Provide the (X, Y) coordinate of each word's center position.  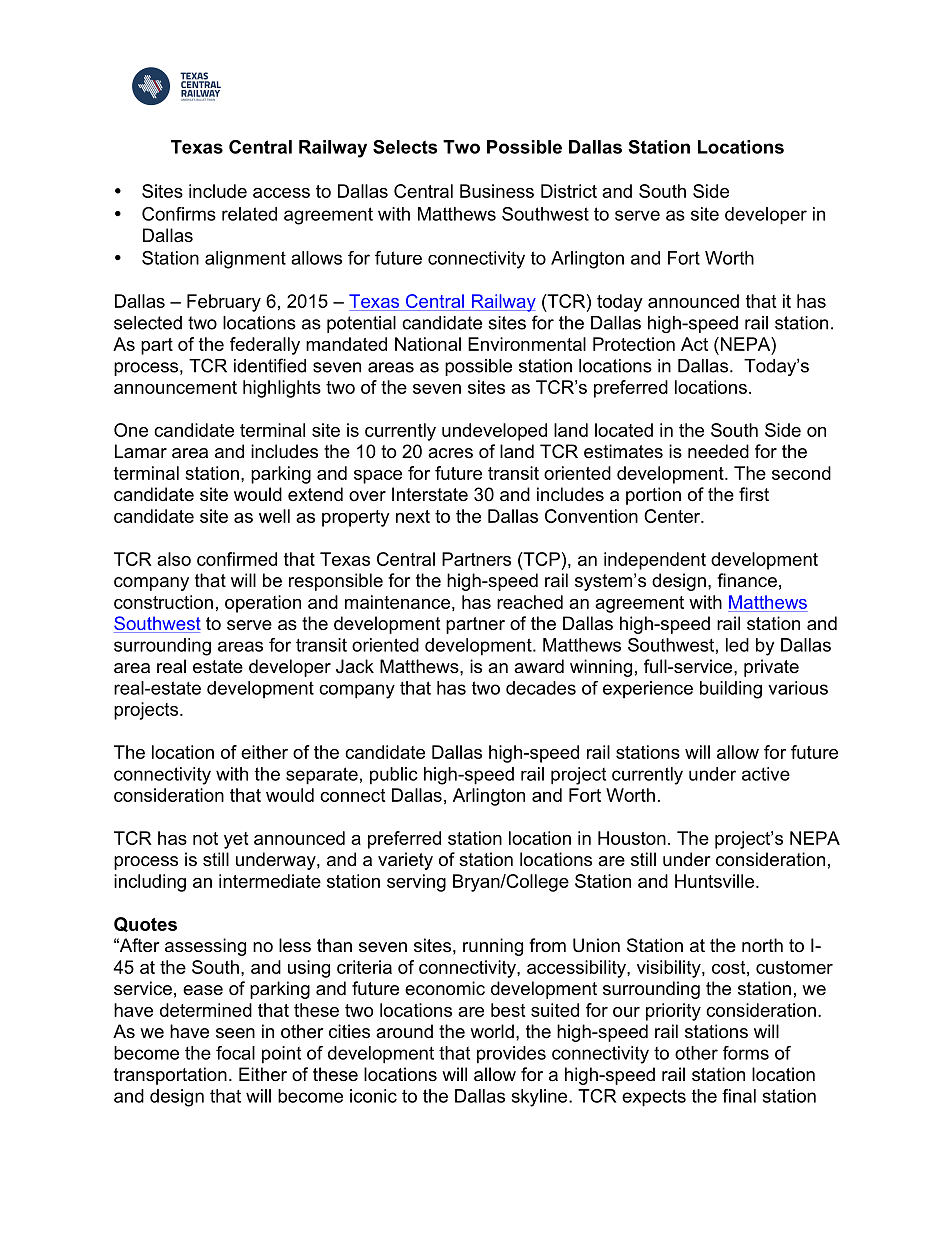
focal (235, 1053)
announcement (175, 387)
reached (530, 602)
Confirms (179, 214)
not (205, 838)
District (569, 191)
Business (497, 191)
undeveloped (494, 432)
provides (511, 1055)
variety (405, 861)
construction (163, 602)
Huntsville (714, 881)
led (737, 645)
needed (718, 451)
